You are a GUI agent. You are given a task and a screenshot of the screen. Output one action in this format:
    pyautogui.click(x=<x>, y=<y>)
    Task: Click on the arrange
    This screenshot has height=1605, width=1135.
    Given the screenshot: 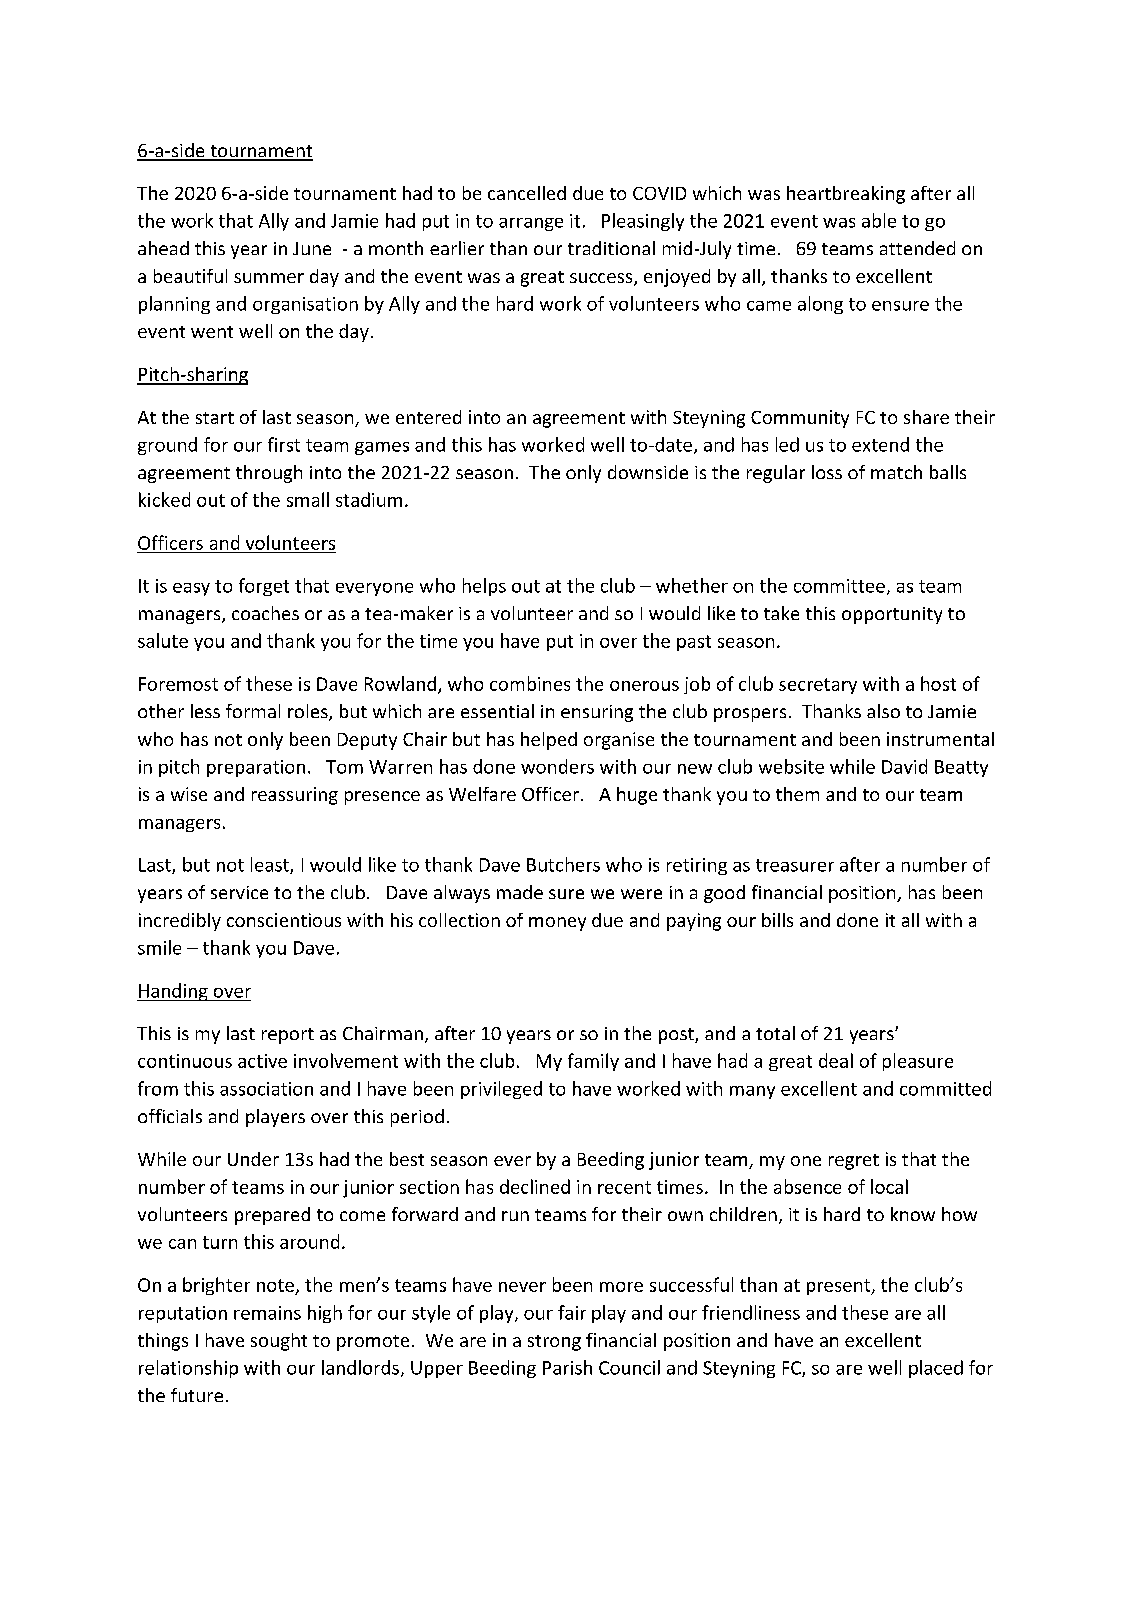 What is the action you would take?
    pyautogui.click(x=531, y=224)
